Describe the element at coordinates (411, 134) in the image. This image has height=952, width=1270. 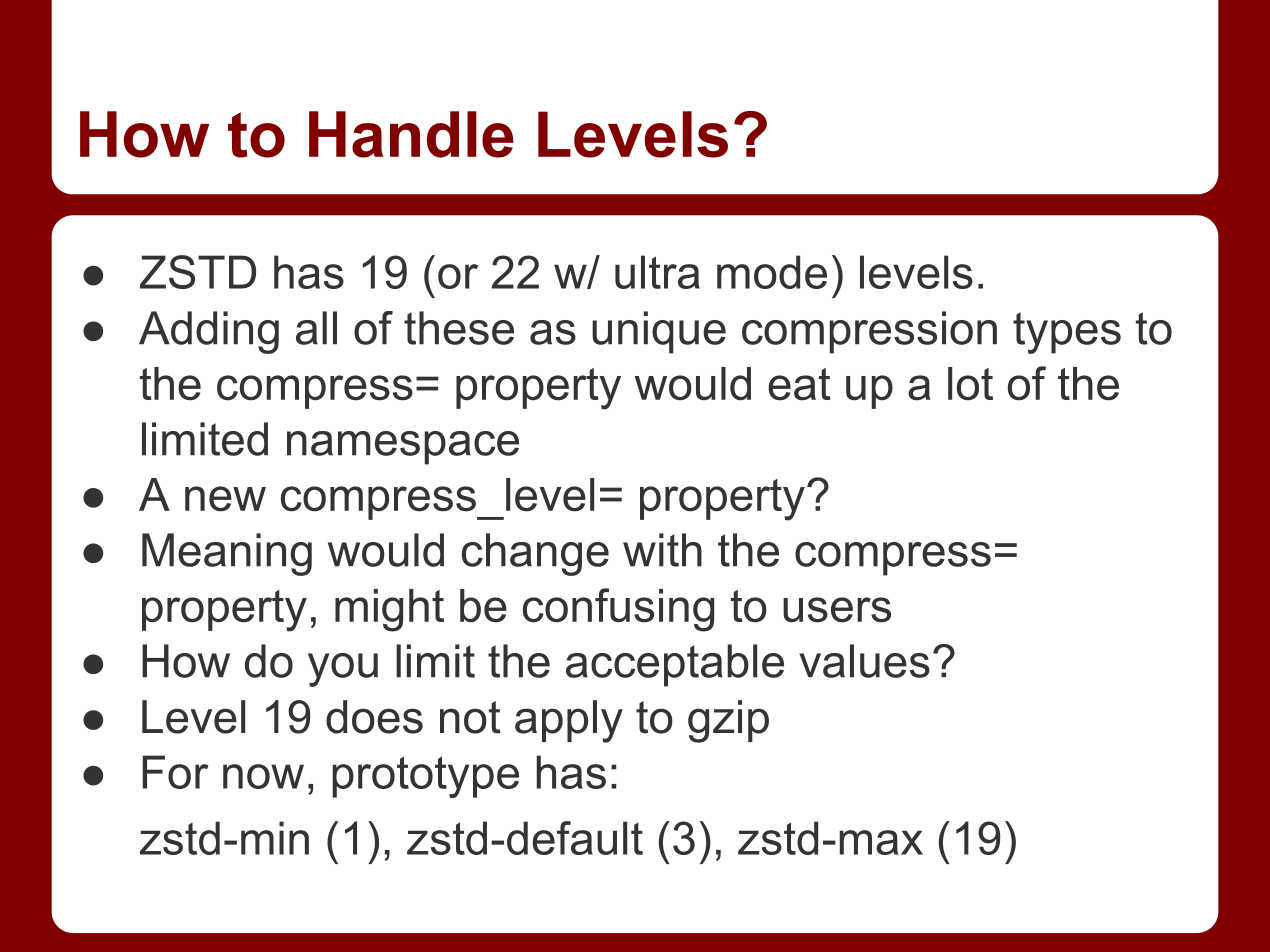
I see `Handle` at that location.
